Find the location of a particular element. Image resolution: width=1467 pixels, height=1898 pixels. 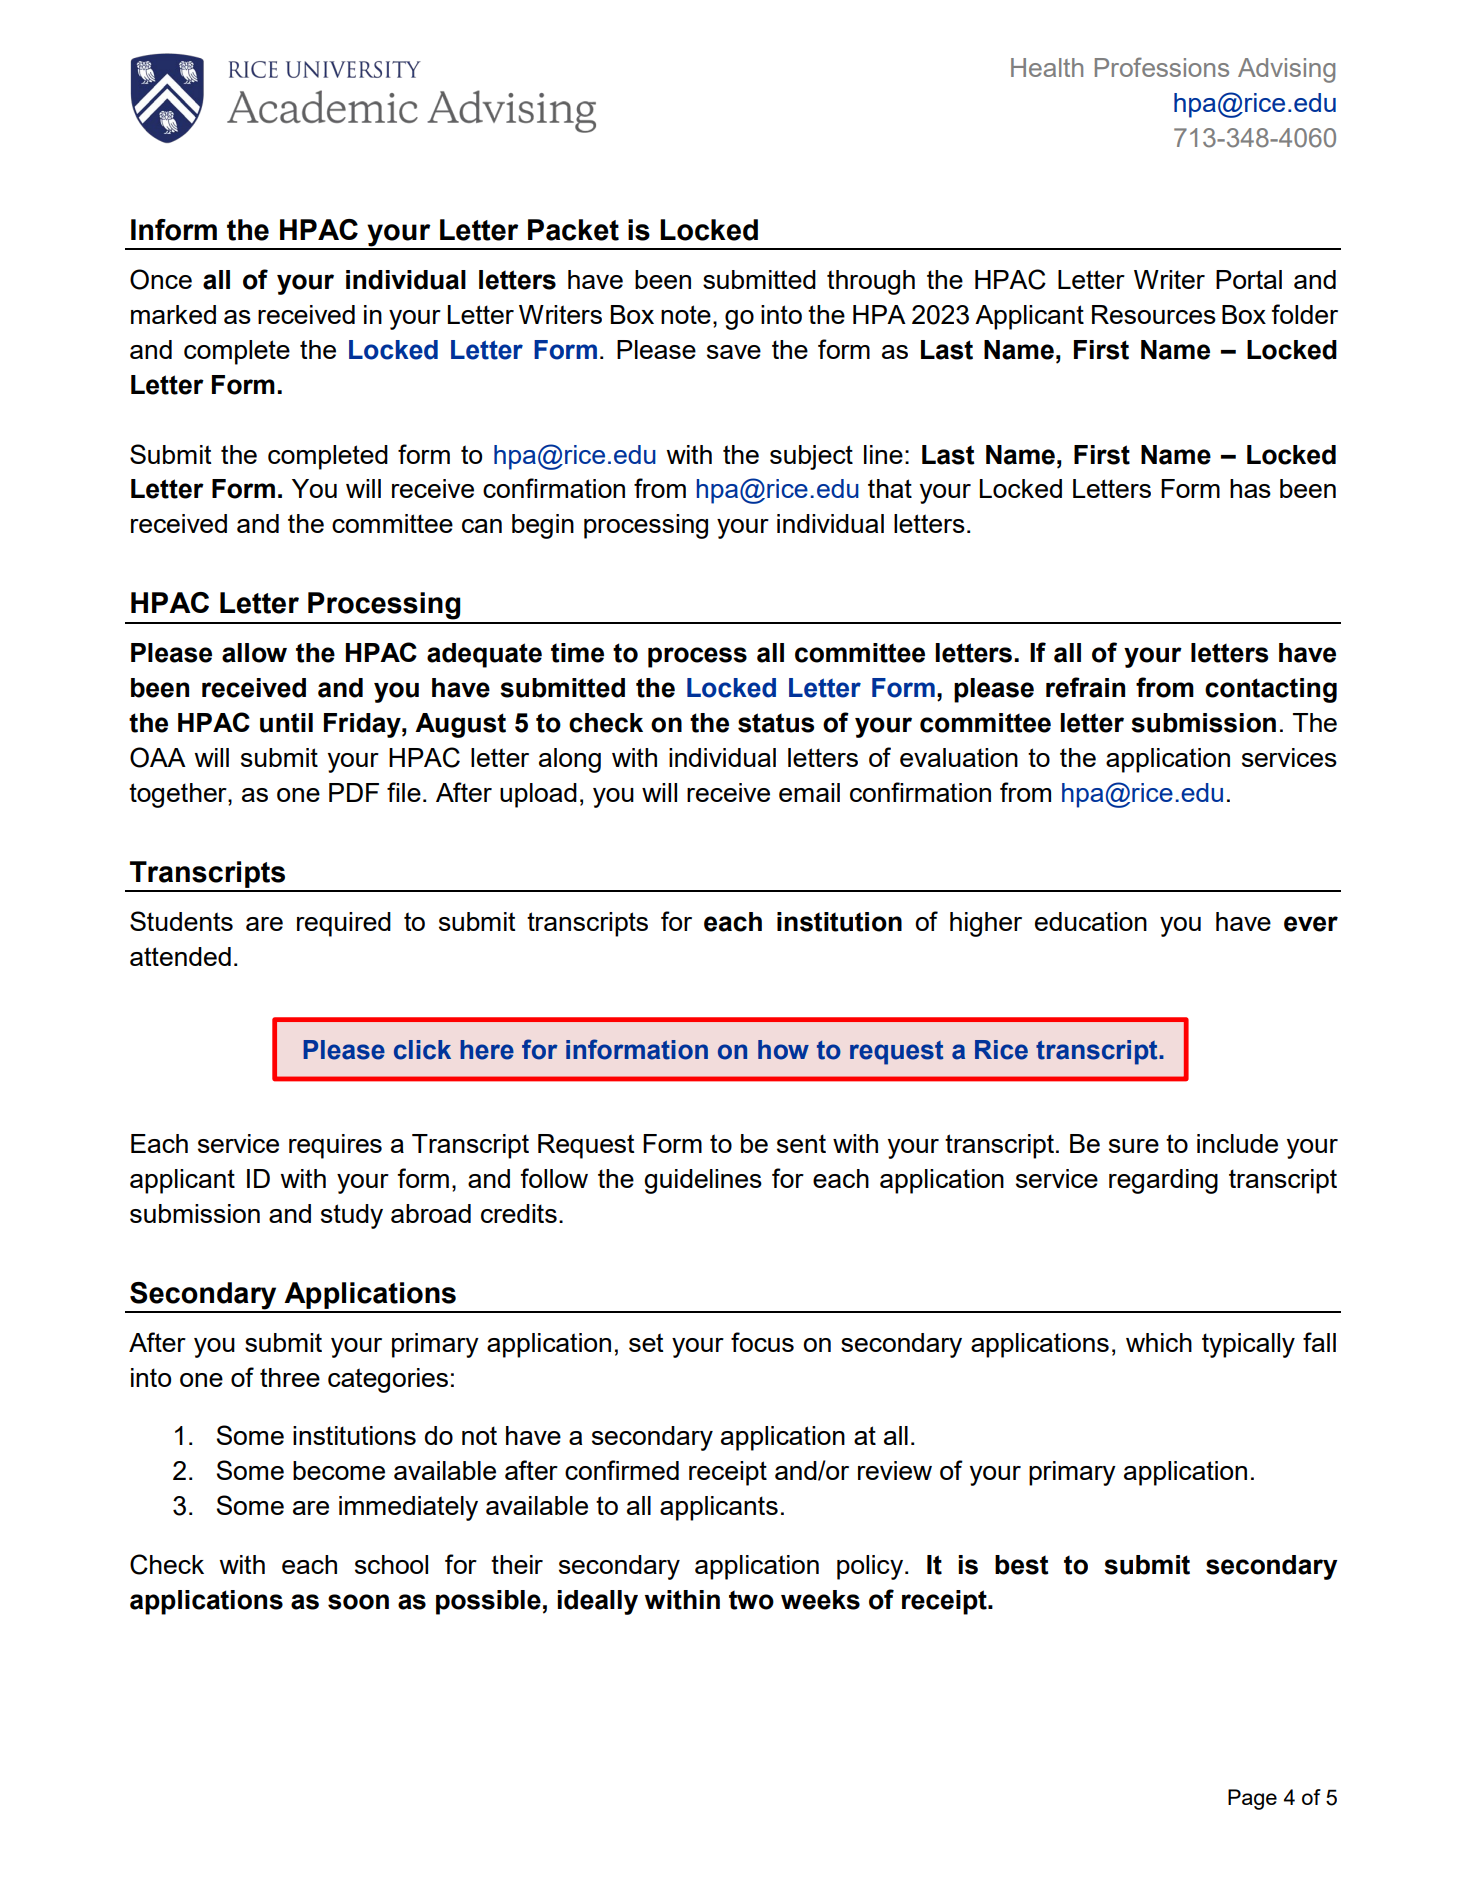

Page is located at coordinates (1252, 1799).
